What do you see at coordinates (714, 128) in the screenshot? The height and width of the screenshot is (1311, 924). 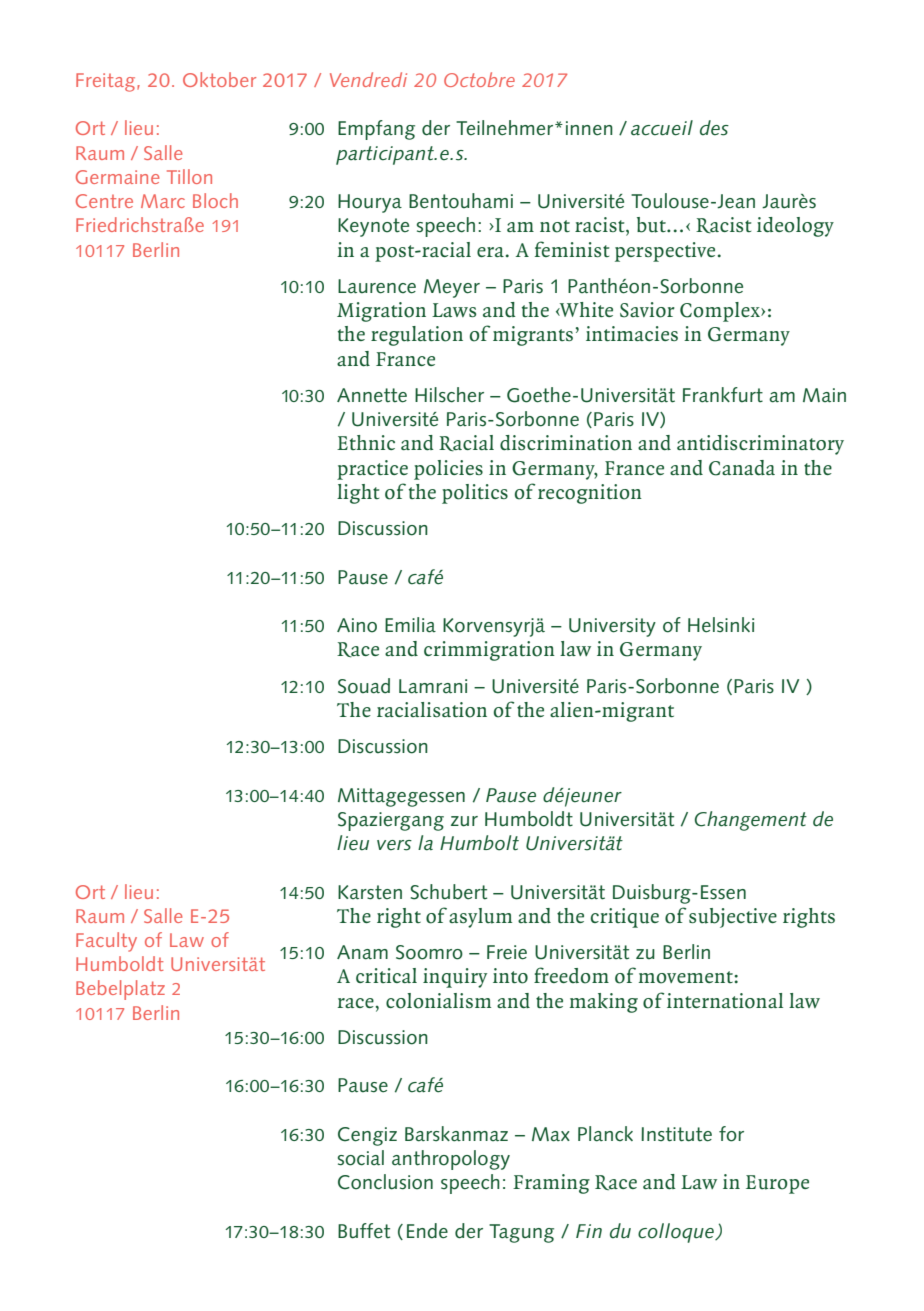 I see `des` at bounding box center [714, 128].
